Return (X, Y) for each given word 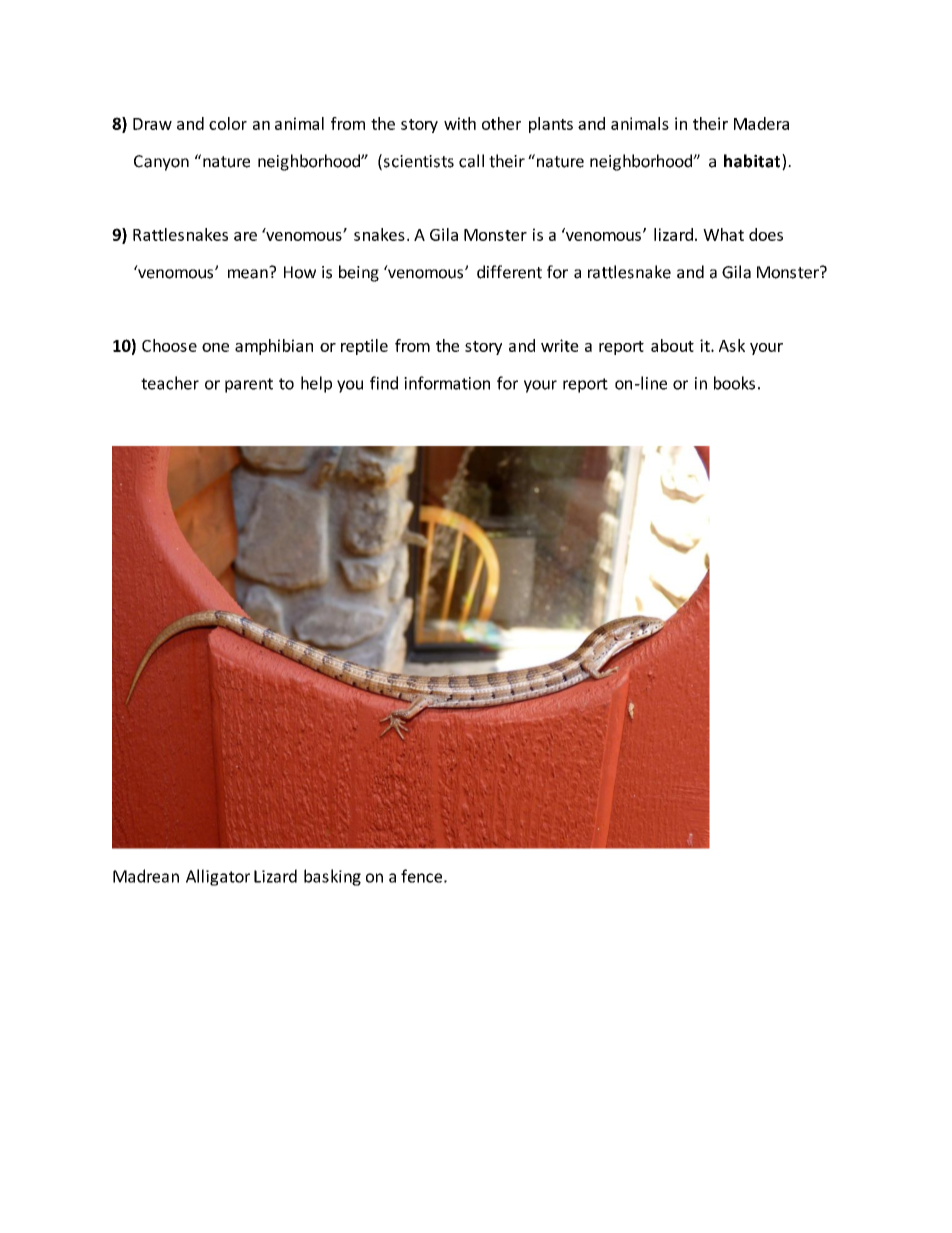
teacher (170, 383)
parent (249, 385)
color (228, 123)
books (734, 383)
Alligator (218, 877)
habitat (753, 162)
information (447, 383)
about (672, 345)
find (384, 383)
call (471, 161)
